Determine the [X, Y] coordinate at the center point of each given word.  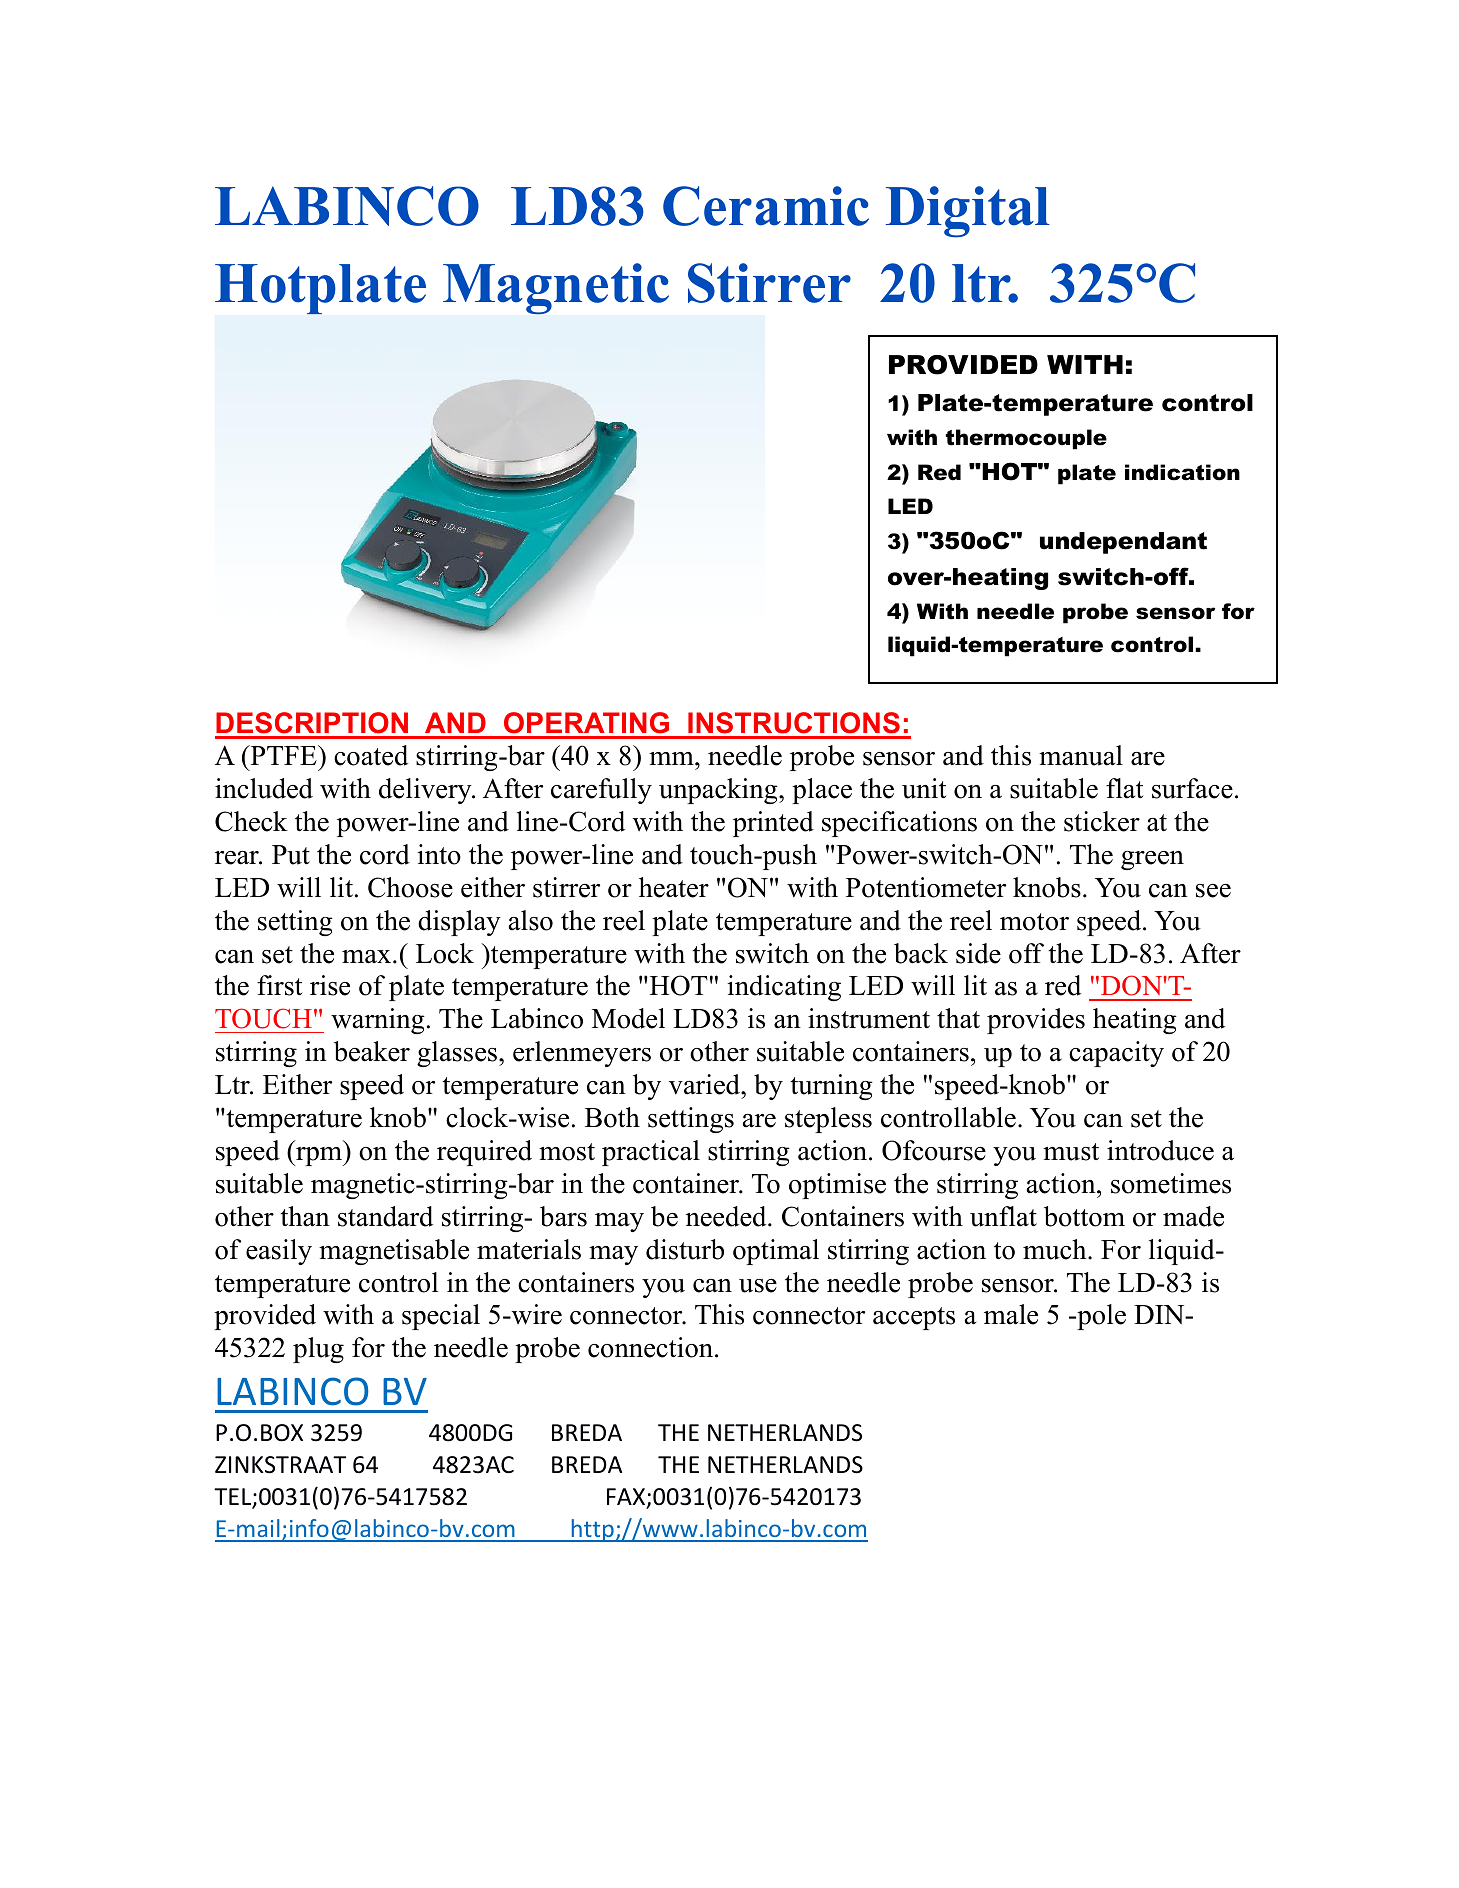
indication [1182, 472]
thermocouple [1026, 439]
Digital [968, 212]
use [758, 1286]
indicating [784, 988]
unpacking [719, 791]
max [368, 957]
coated [371, 755]
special [441, 1317]
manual [1081, 755]
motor [1034, 922]
